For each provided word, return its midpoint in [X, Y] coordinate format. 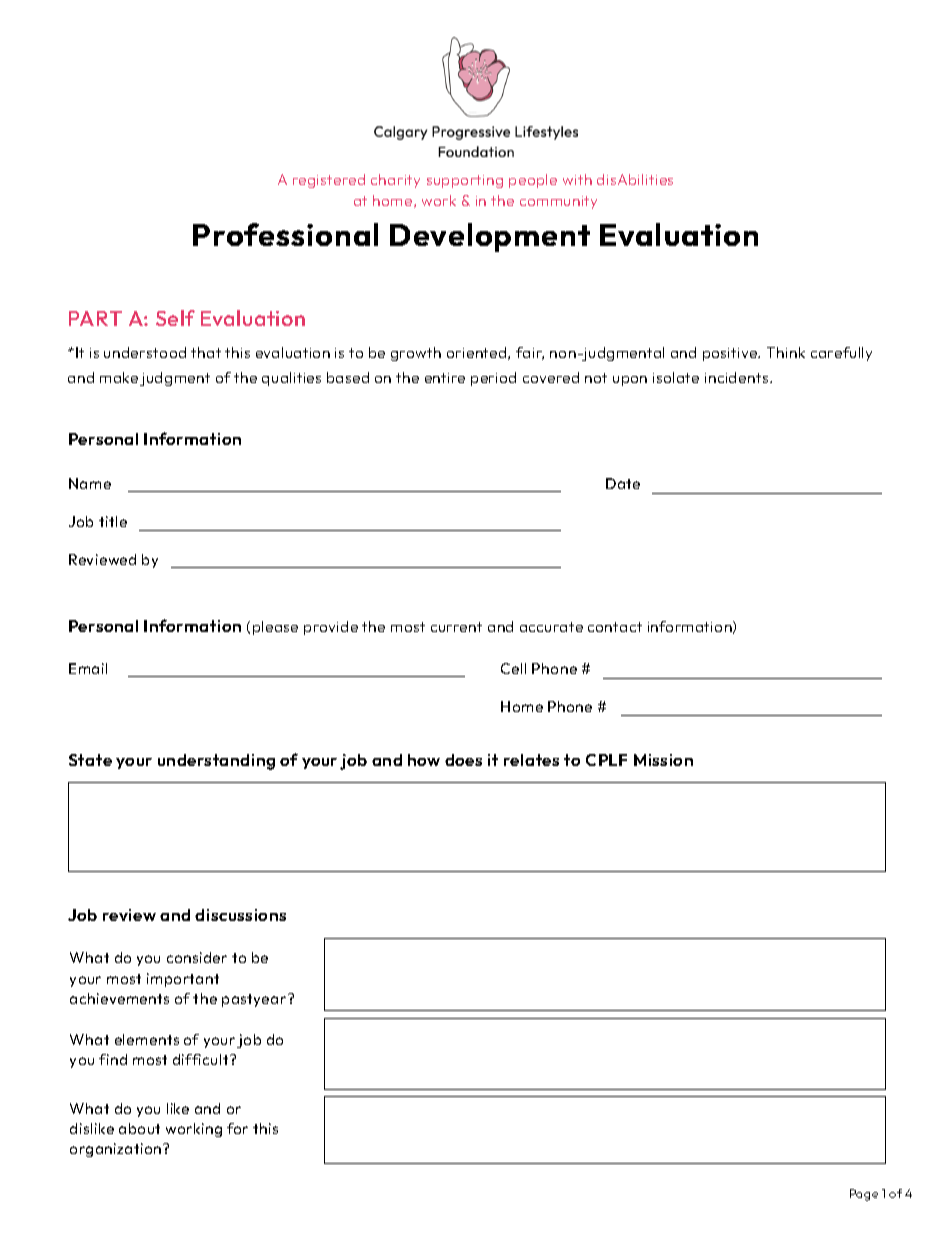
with [577, 179]
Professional [285, 234]
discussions [240, 915]
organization [117, 1150]
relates [531, 760]
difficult [202, 1059]
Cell [513, 668]
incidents [736, 377]
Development [490, 237]
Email [88, 668]
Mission [663, 760]
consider [197, 957]
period [493, 379]
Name [90, 483]
